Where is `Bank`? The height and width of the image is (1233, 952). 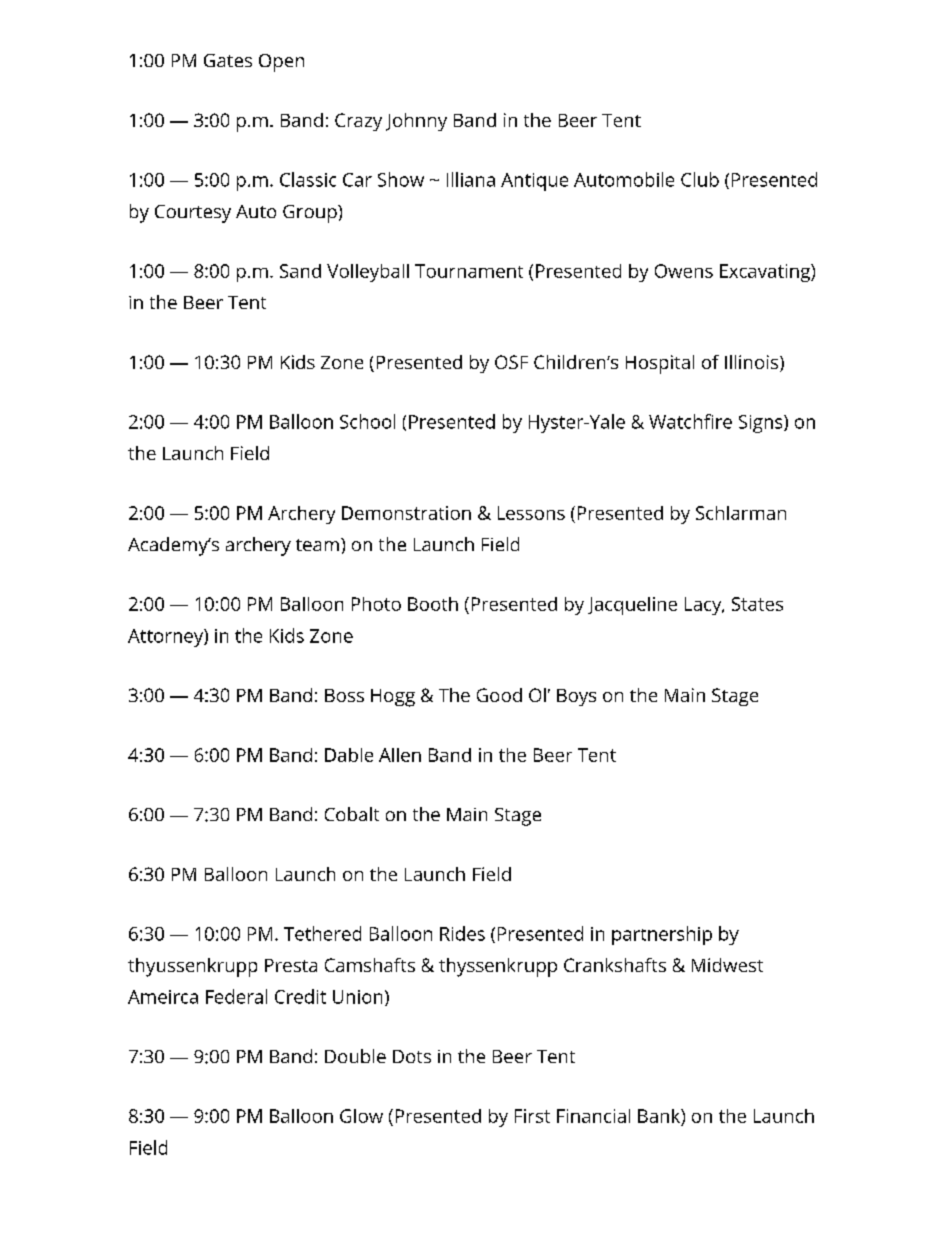
Bank is located at coordinates (660, 1116).
